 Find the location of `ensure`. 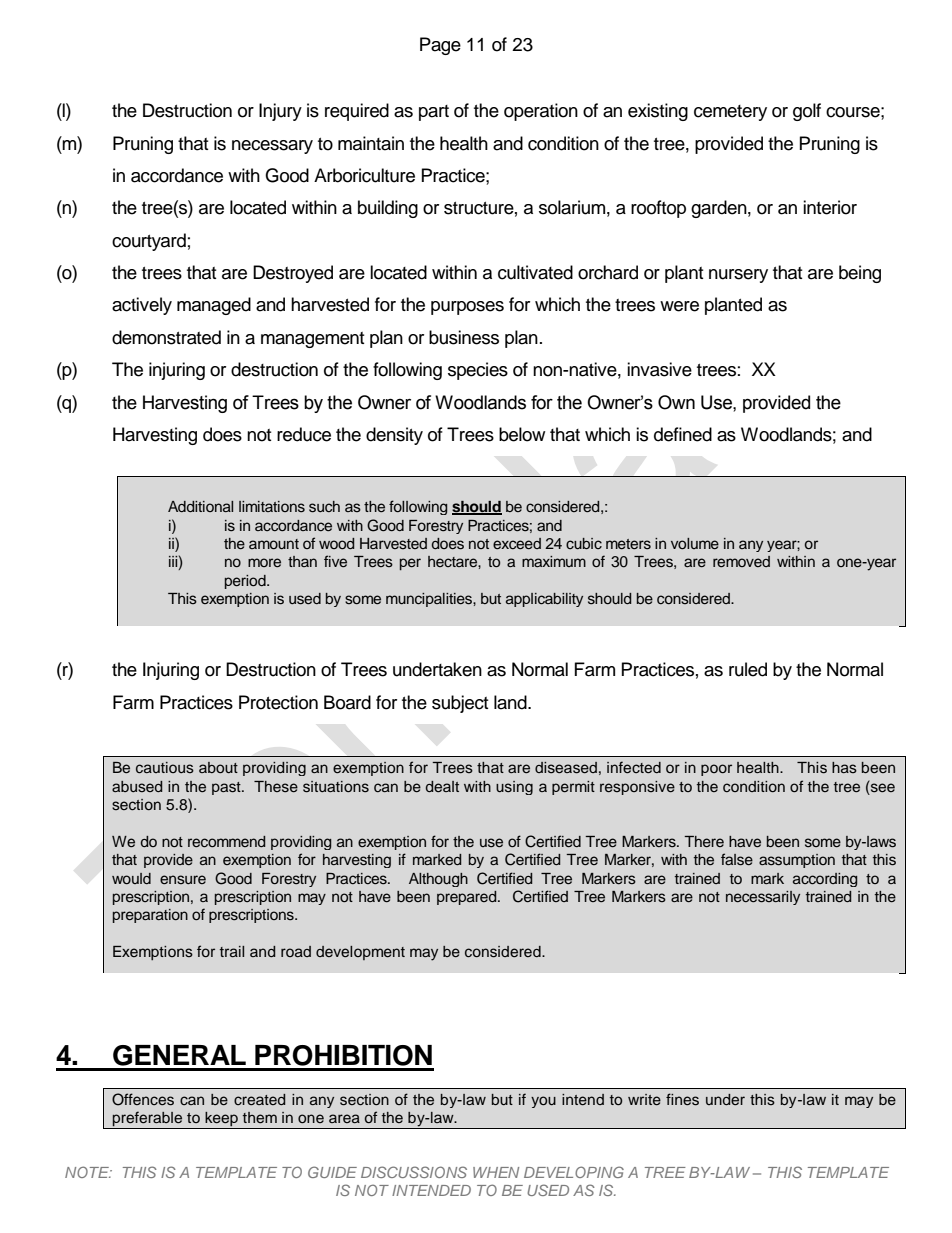

ensure is located at coordinates (183, 879).
